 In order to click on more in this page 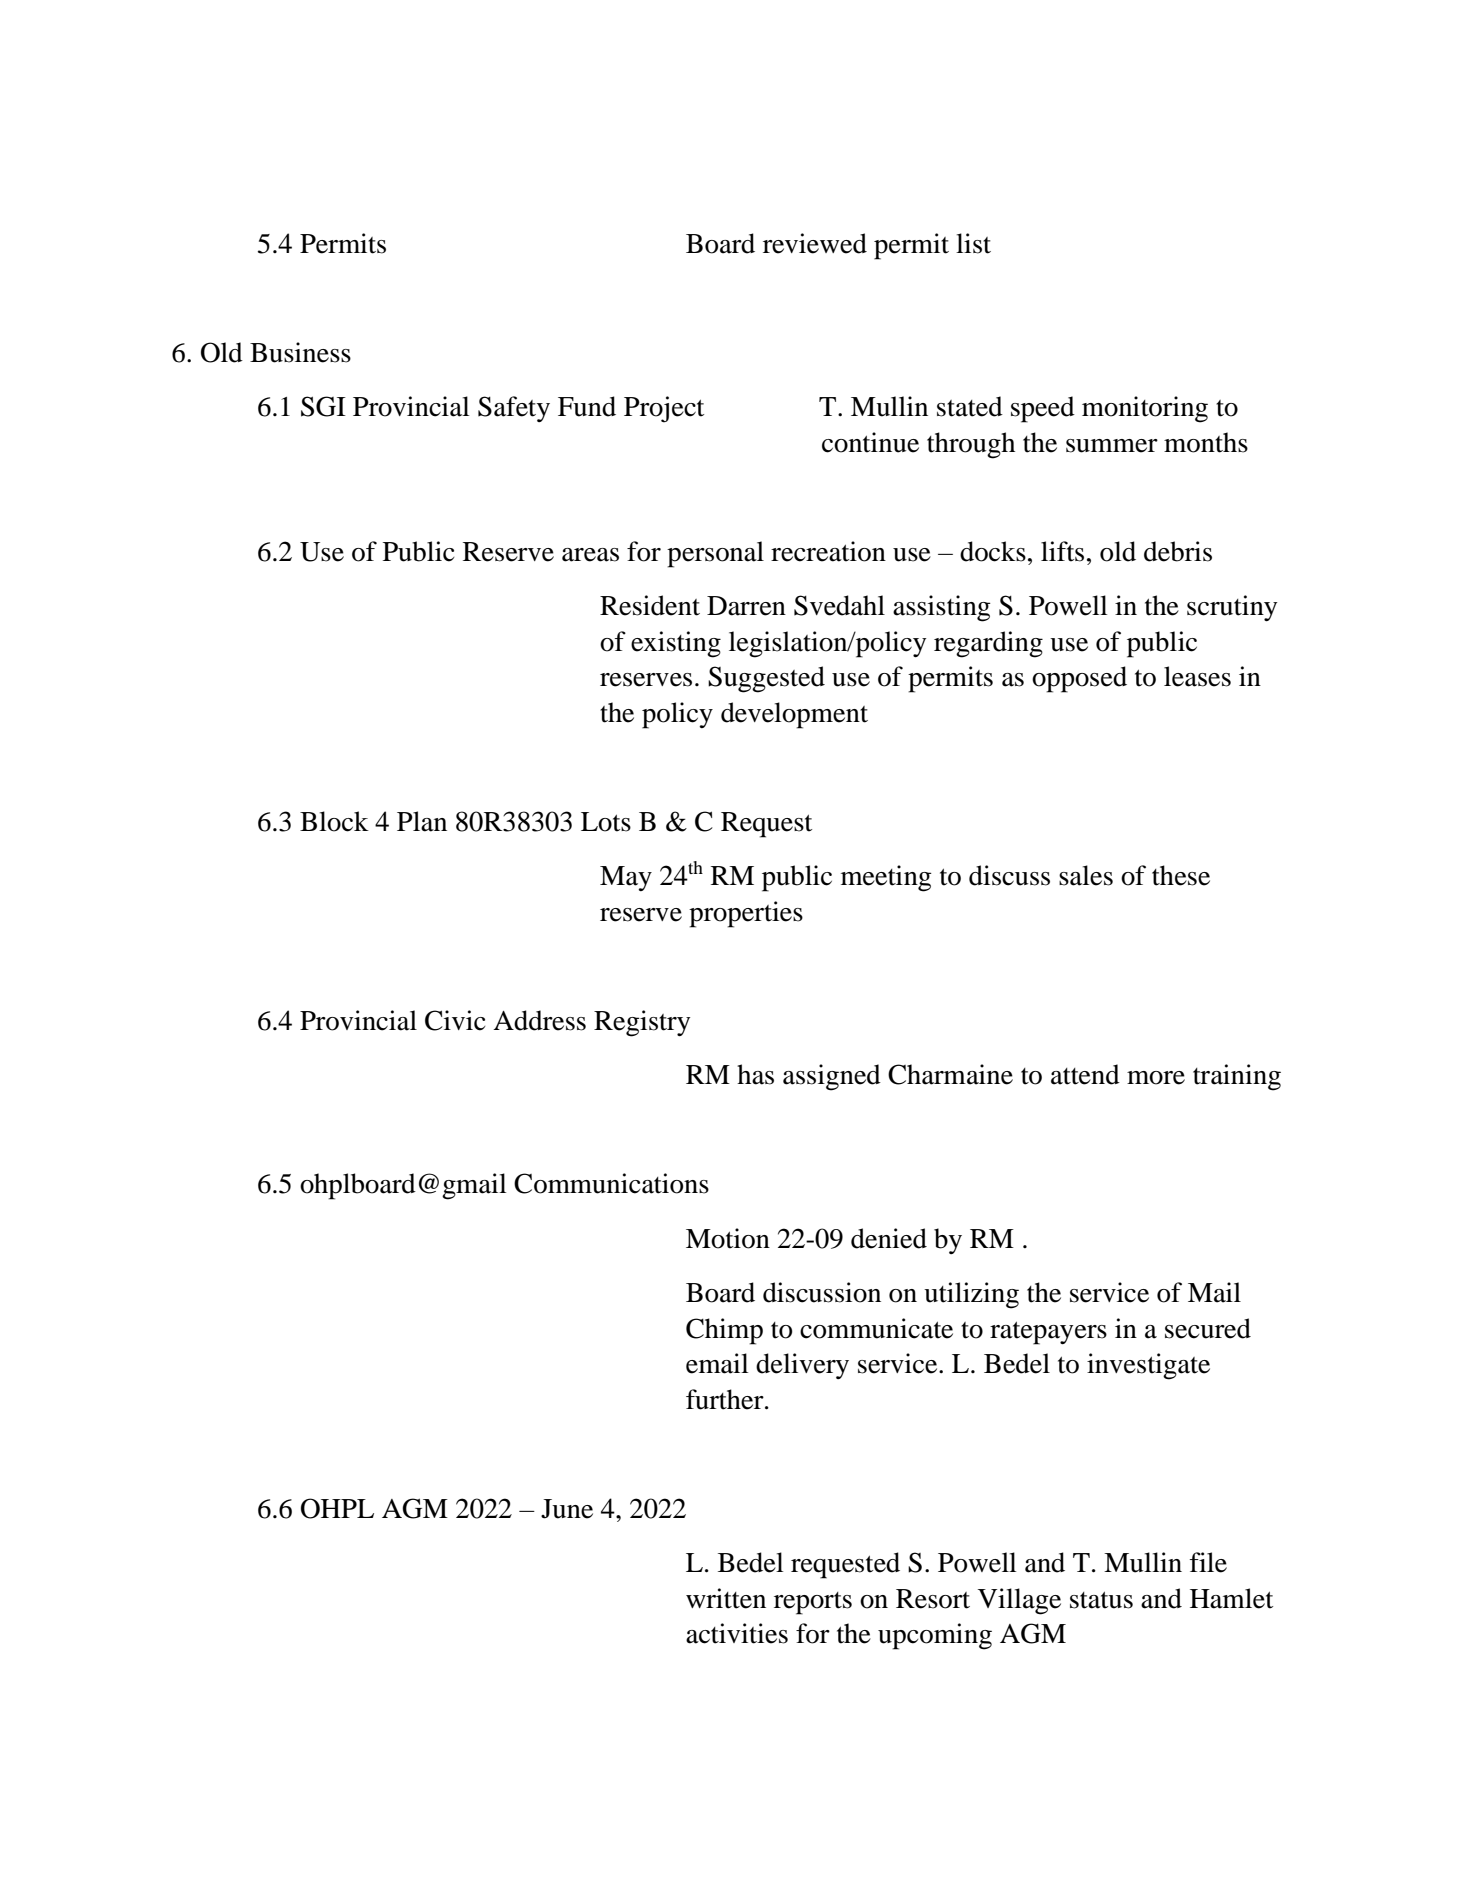, I will do `click(1156, 1078)`.
